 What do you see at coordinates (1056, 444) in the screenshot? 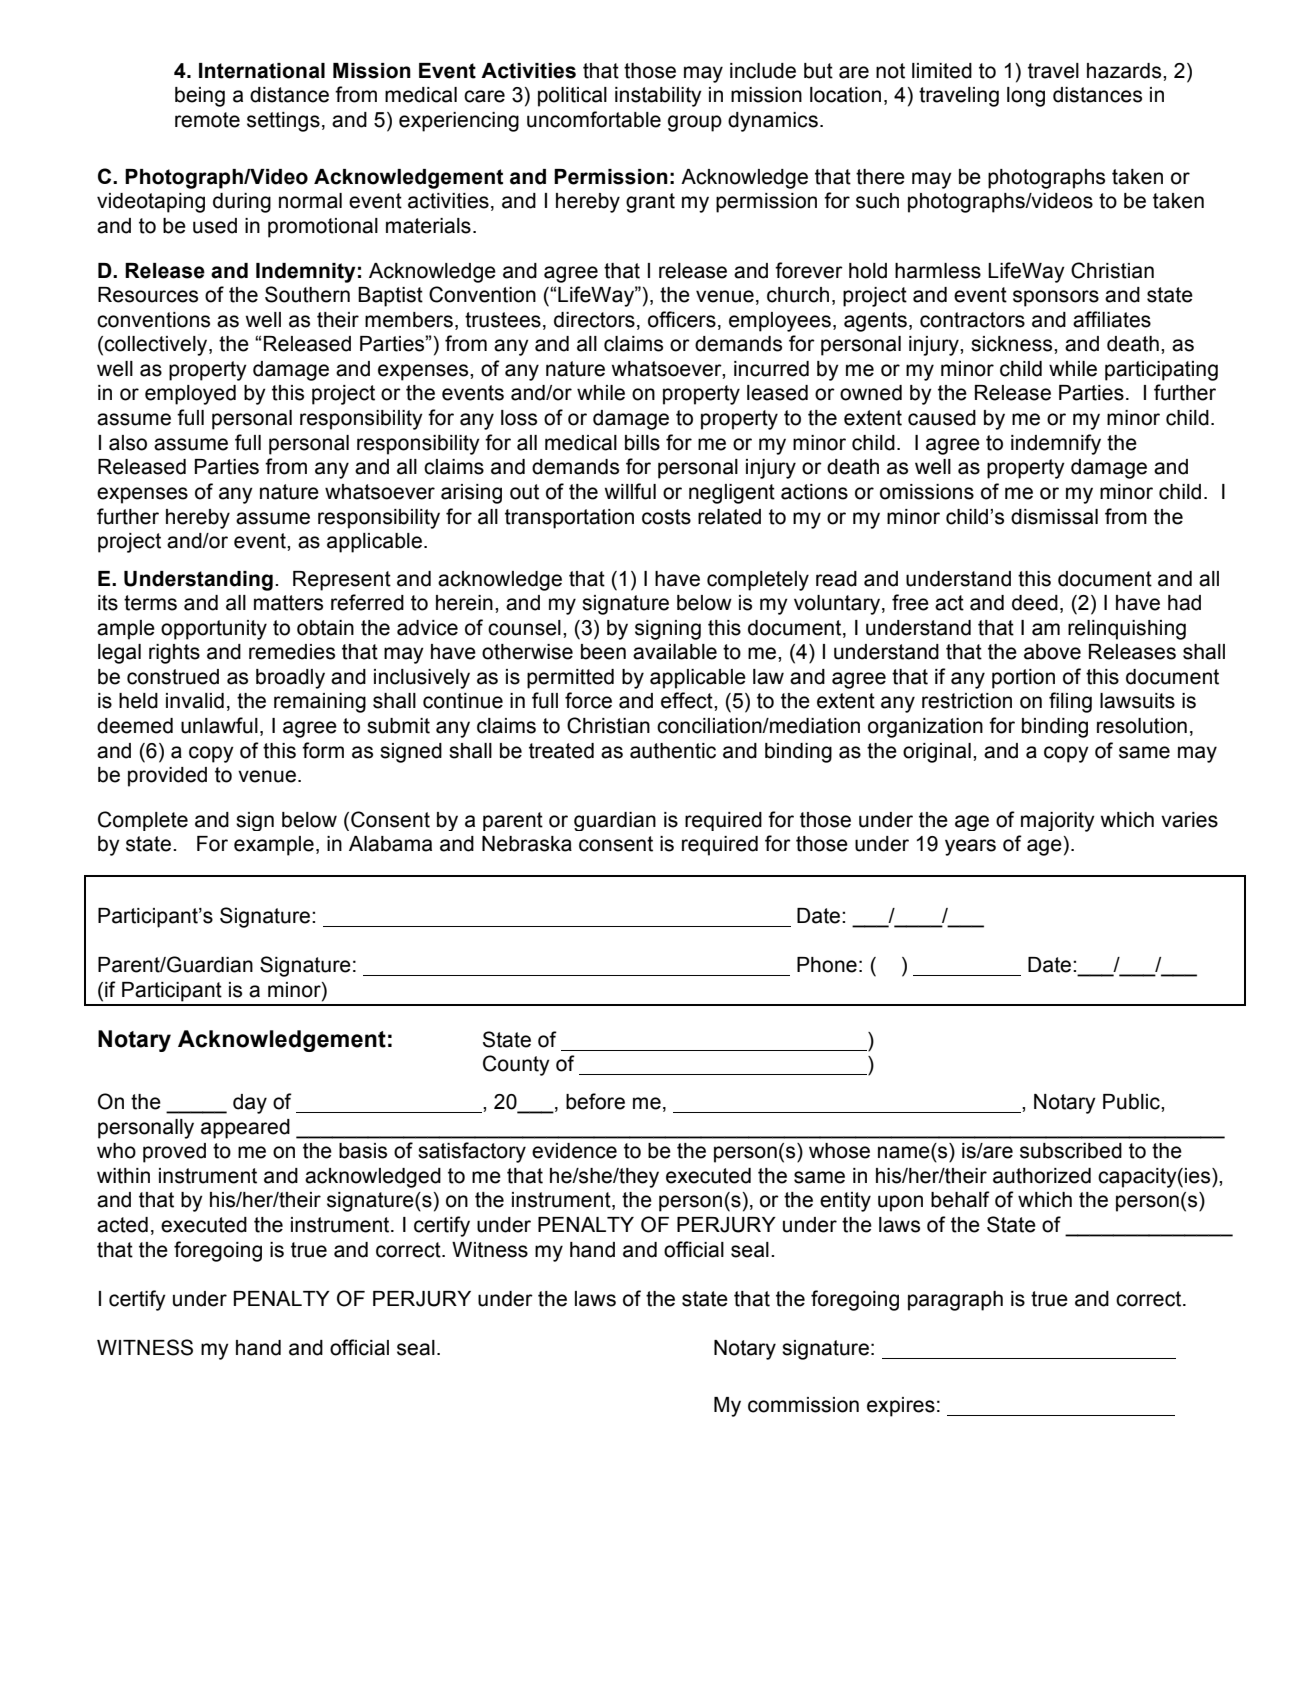
I see `indemnify` at bounding box center [1056, 444].
